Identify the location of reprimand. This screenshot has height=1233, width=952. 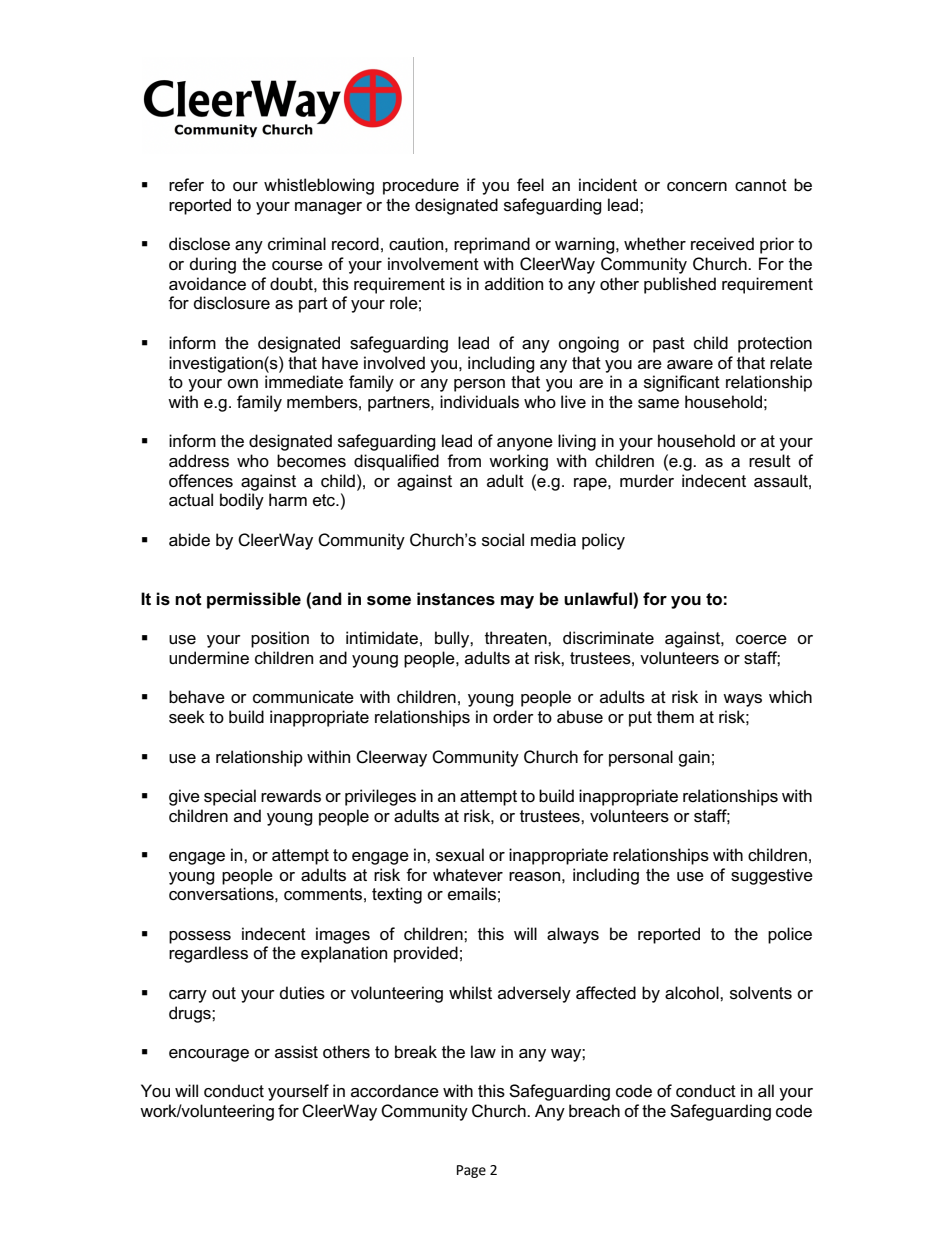
(492, 245).
